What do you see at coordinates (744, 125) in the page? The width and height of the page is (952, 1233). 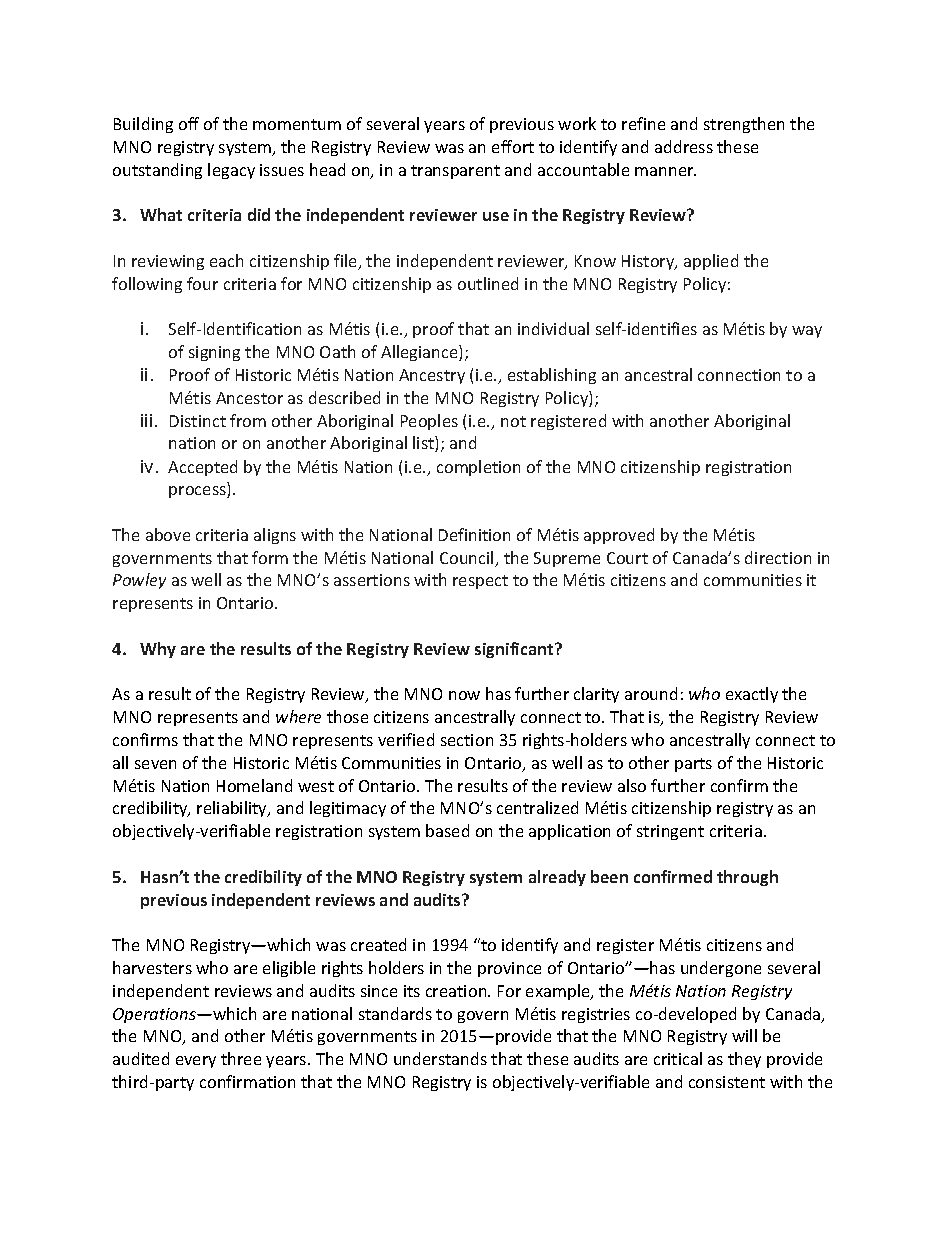 I see `strengthen` at bounding box center [744, 125].
